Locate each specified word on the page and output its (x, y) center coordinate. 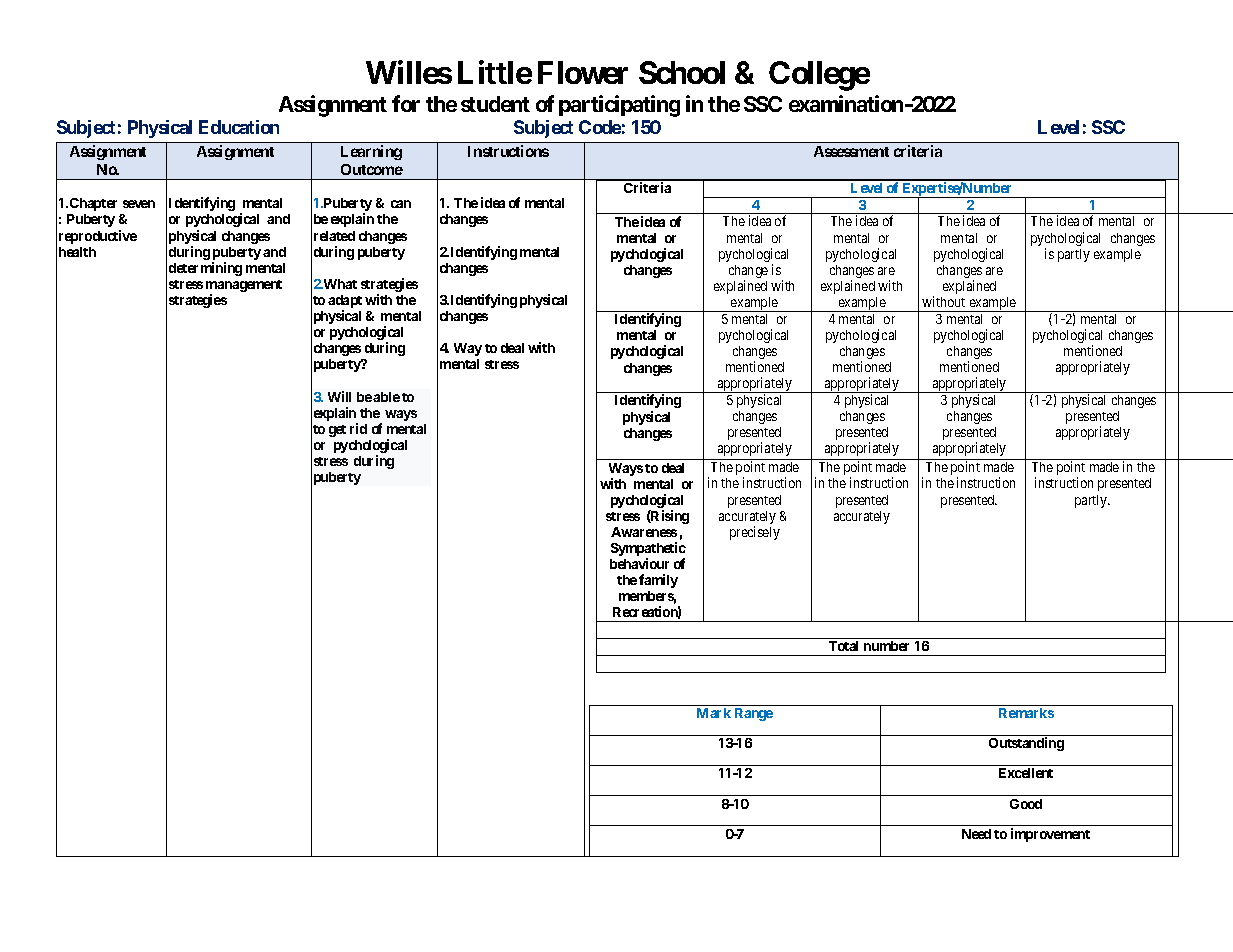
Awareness (644, 532)
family (658, 581)
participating (619, 106)
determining (205, 269)
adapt (345, 303)
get (337, 431)
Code (600, 127)
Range (754, 714)
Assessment (851, 151)
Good (1026, 804)
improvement (1050, 835)
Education (239, 127)
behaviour (639, 563)
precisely (755, 533)
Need (976, 834)
